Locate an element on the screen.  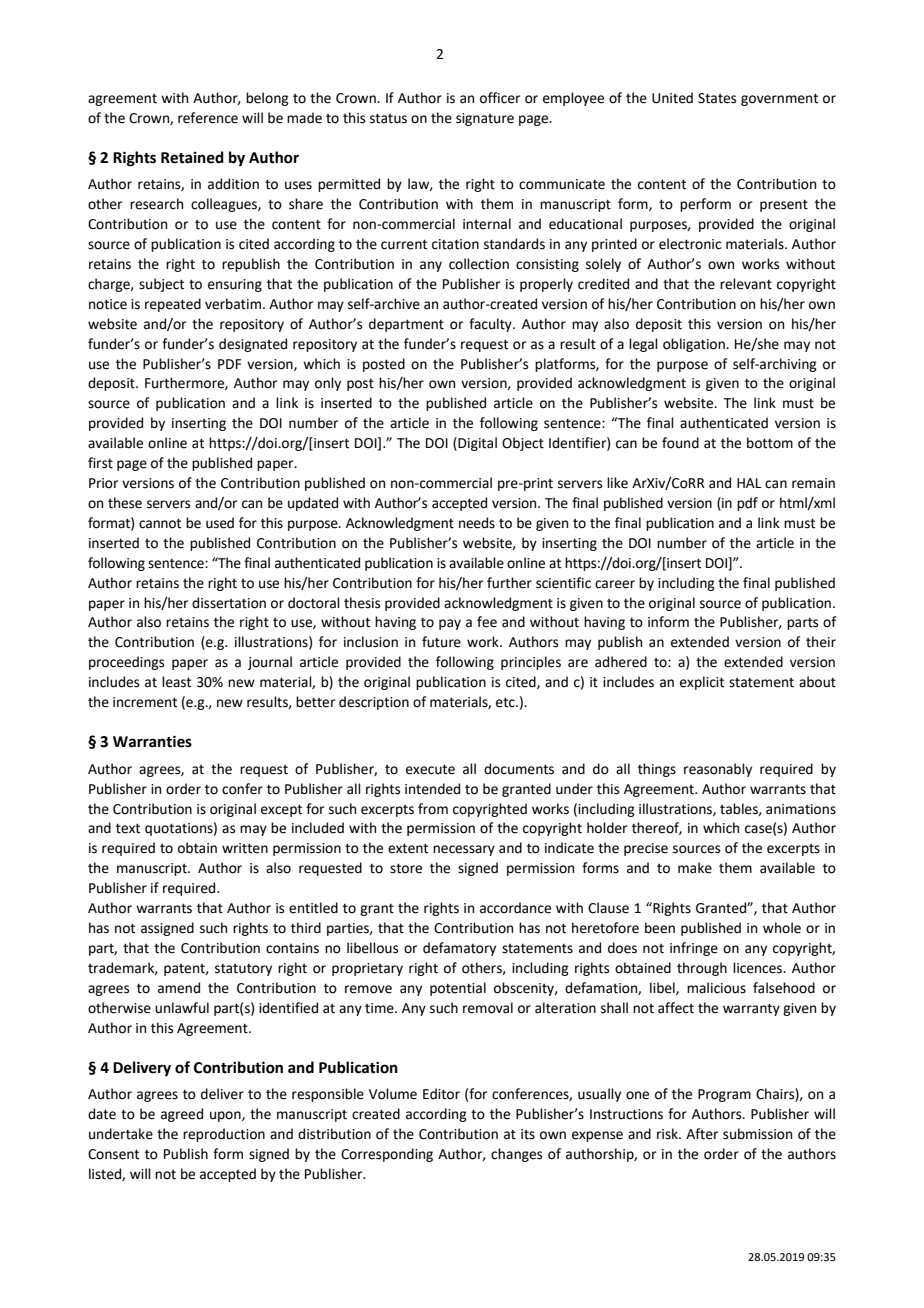
agreed is located at coordinates (182, 1115).
